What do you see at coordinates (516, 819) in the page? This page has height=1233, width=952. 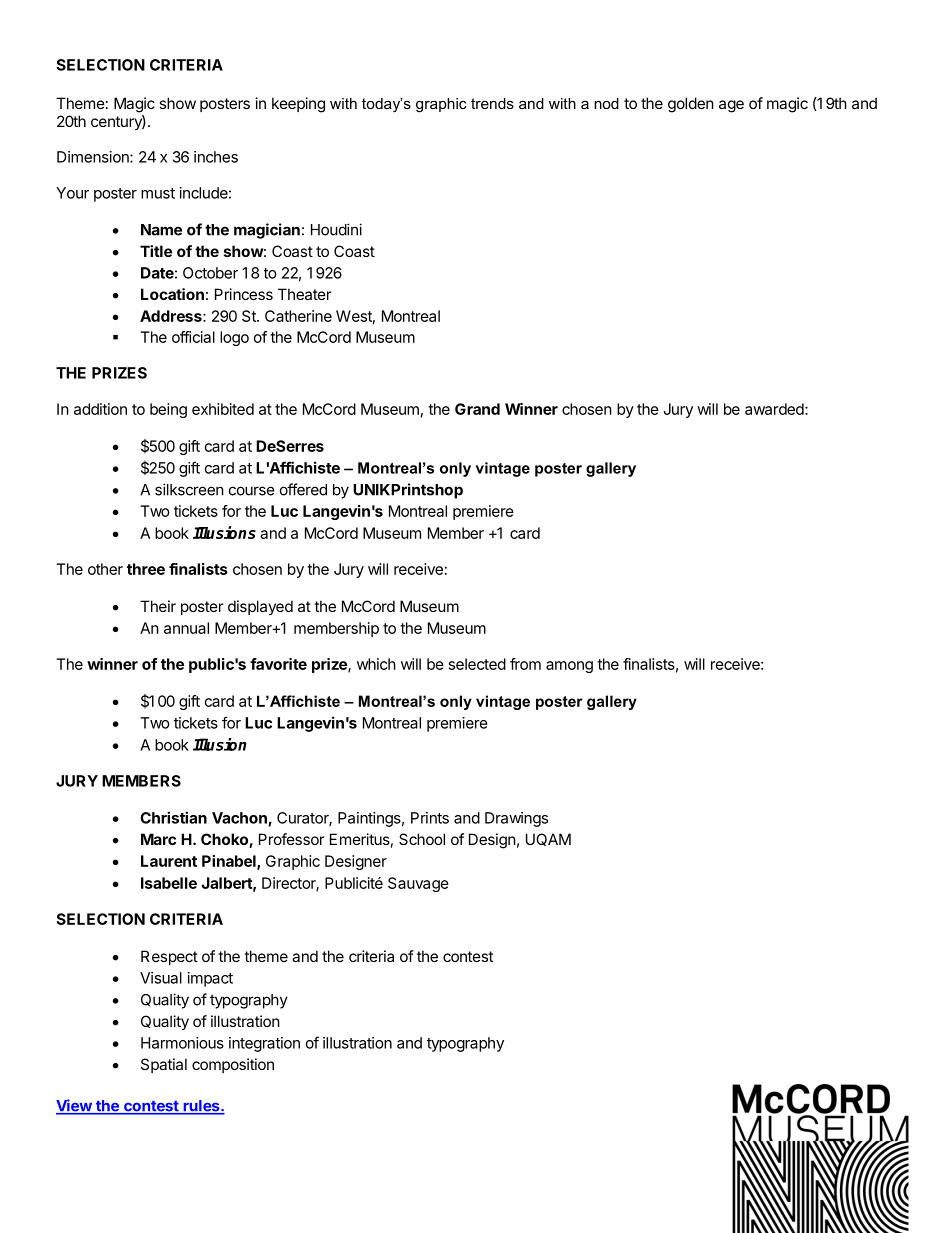 I see `Drawings` at bounding box center [516, 819].
